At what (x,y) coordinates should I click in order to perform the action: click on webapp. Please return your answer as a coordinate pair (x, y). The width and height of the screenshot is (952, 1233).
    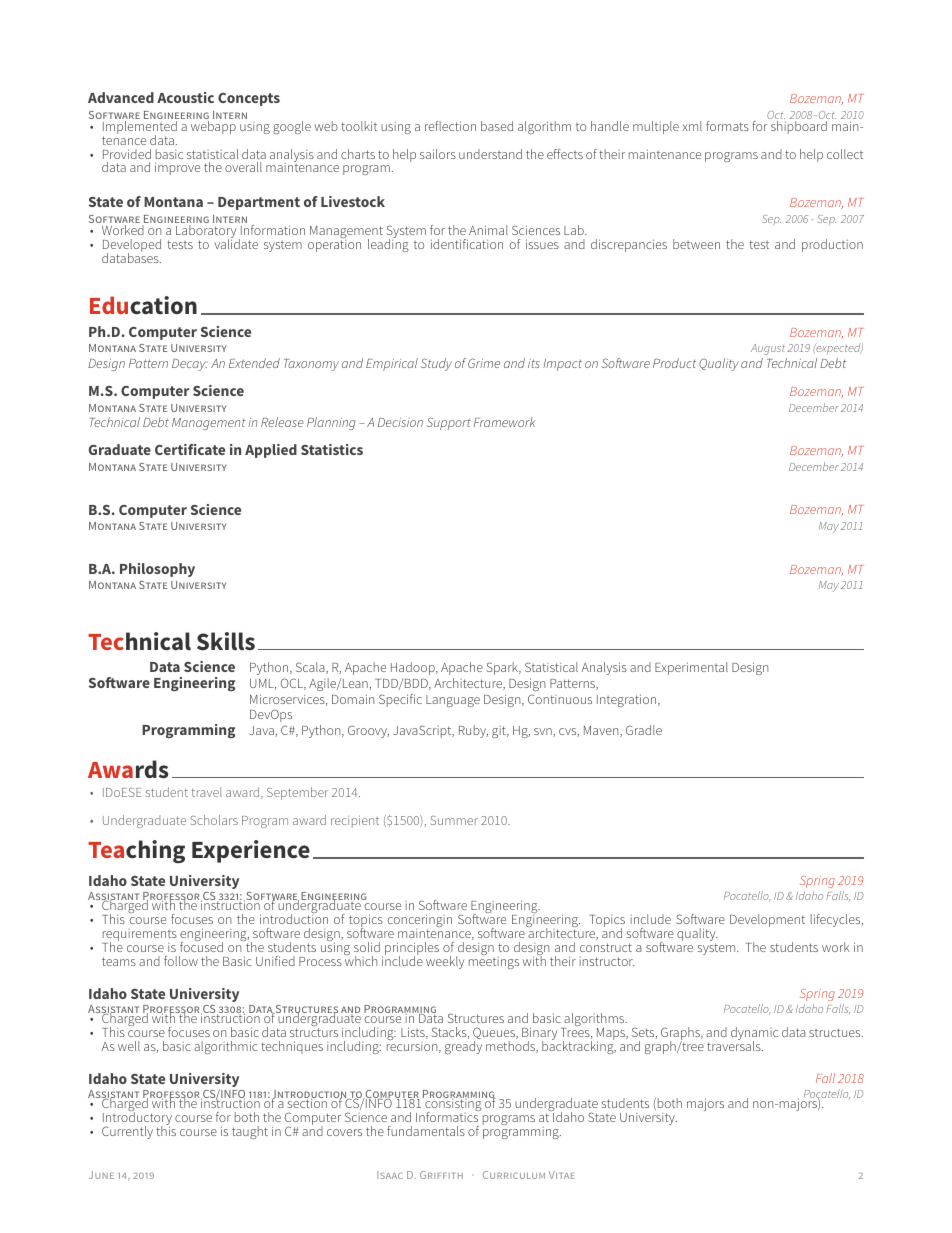
    Looking at the image, I should click on (213, 126).
